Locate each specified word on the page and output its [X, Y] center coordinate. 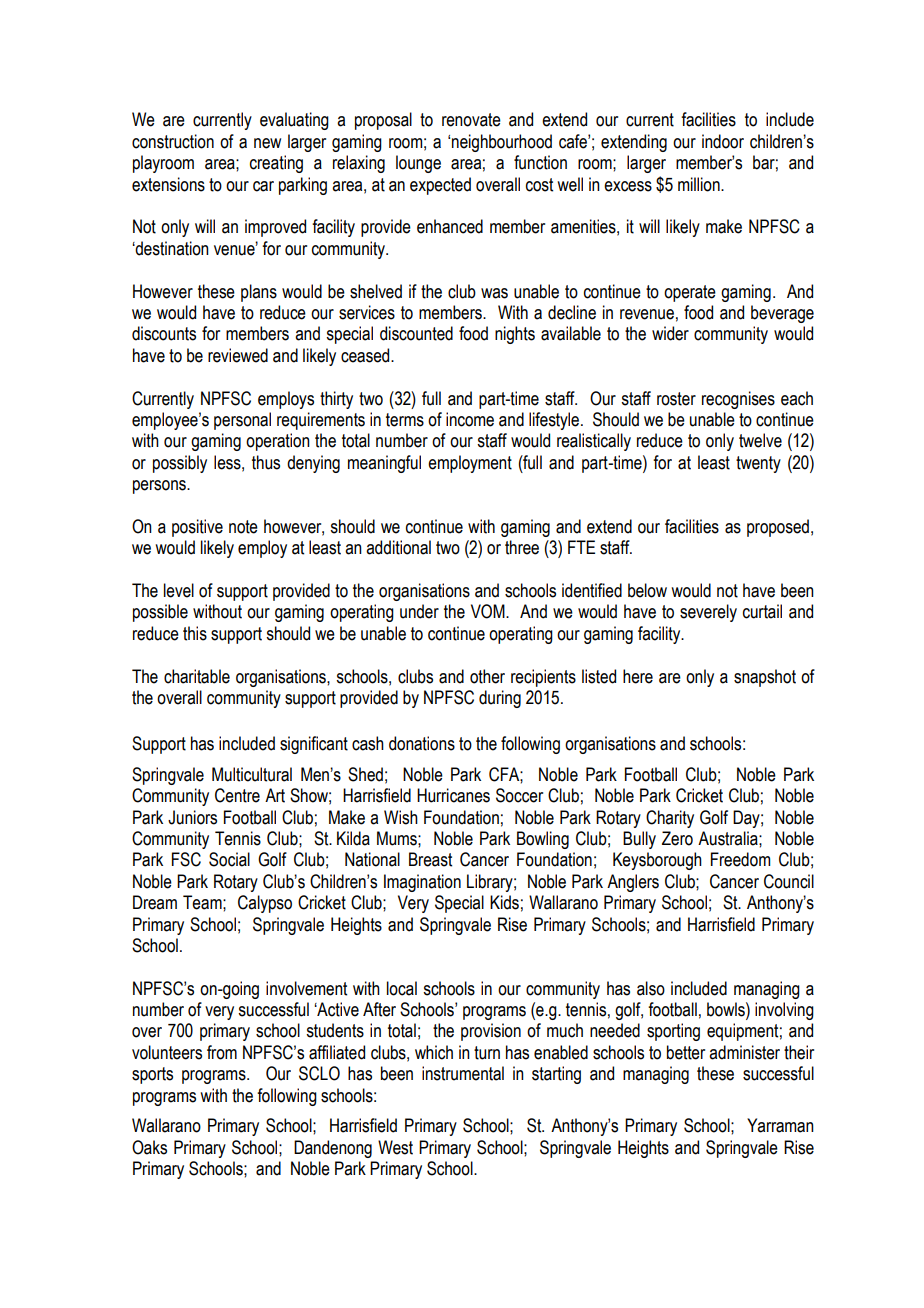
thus [266, 462]
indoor [723, 141]
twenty [758, 464]
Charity [670, 819]
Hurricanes [453, 795]
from [222, 1052]
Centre [237, 795]
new [267, 143]
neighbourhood [502, 143]
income [470, 419]
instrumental [463, 1073]
